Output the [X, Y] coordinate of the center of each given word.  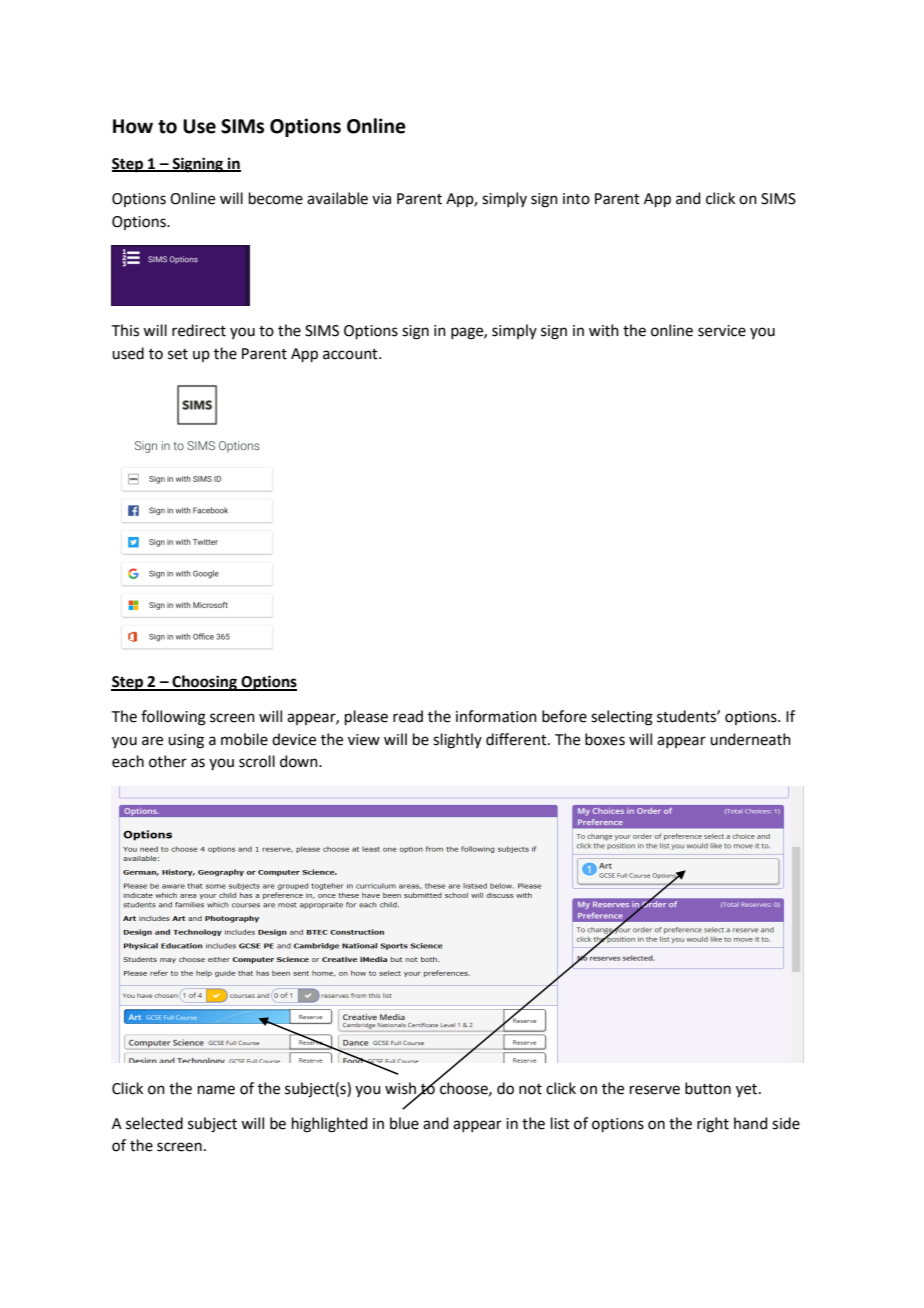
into [576, 199]
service [722, 331]
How [133, 126]
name [216, 1090]
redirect [199, 330]
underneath [750, 739]
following [173, 718]
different [517, 739]
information [496, 716]
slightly [457, 741]
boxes [605, 739]
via [381, 199]
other [168, 761]
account [351, 354]
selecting [622, 718]
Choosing [205, 683]
